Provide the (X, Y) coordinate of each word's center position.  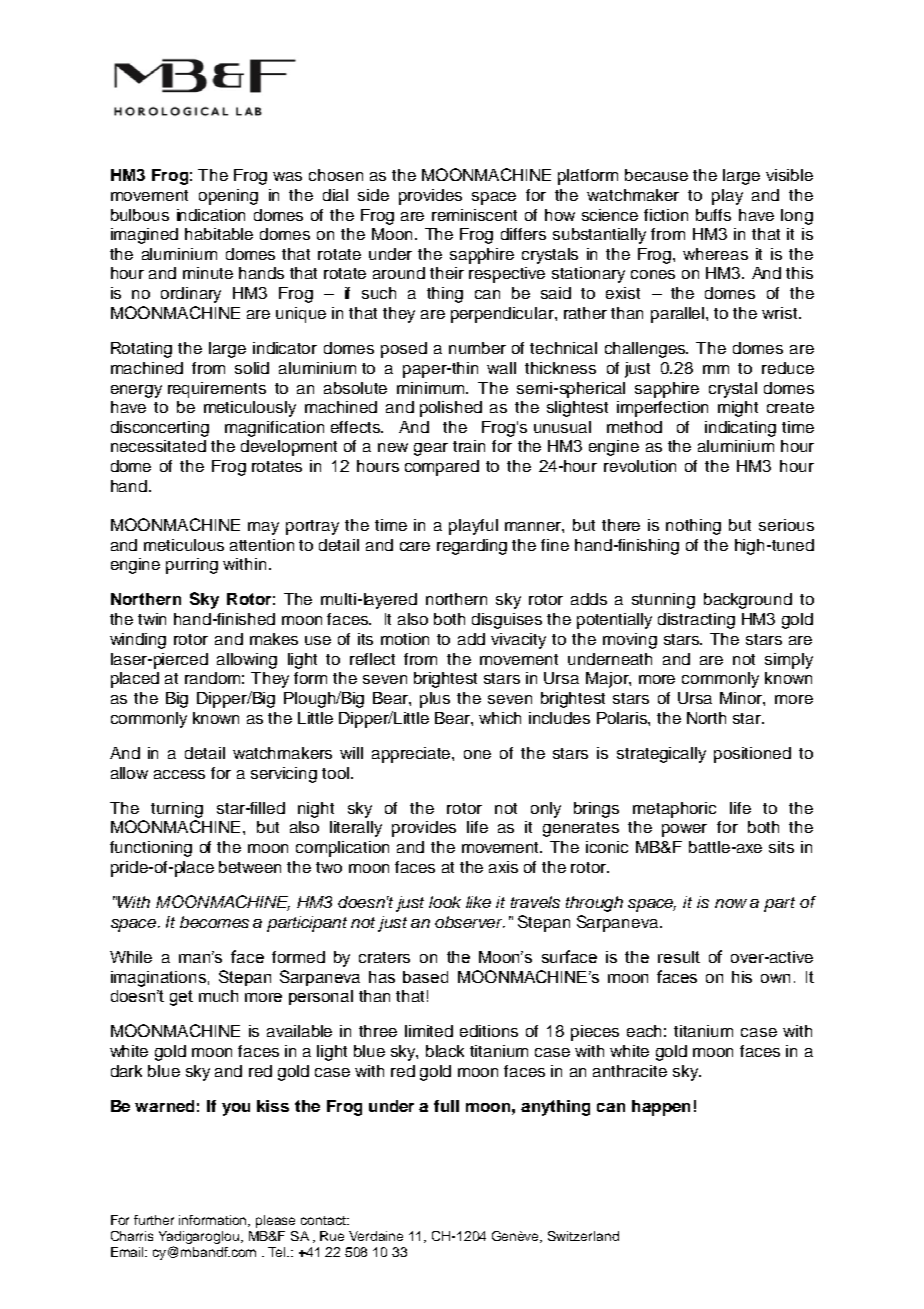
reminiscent (474, 215)
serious (786, 525)
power (684, 830)
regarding (472, 547)
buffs (713, 215)
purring (192, 566)
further (154, 1220)
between (250, 867)
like (478, 902)
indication (211, 215)
